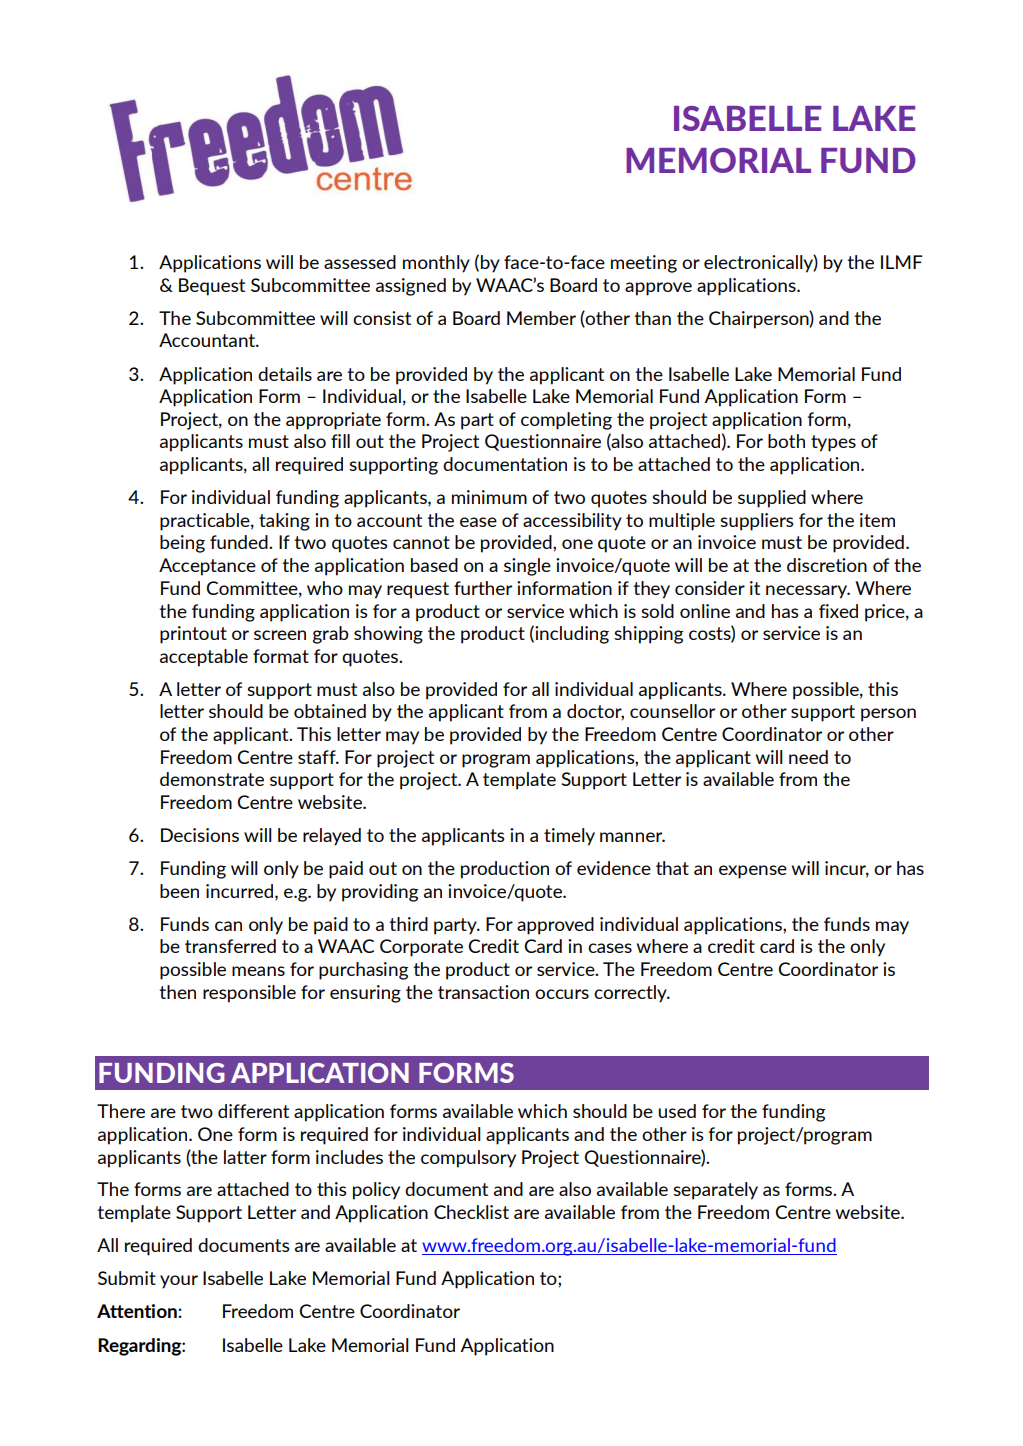 Image resolution: width=1023 pixels, height=1446 pixels. Describe the element at coordinates (483, 588) in the page. I see `further` at that location.
